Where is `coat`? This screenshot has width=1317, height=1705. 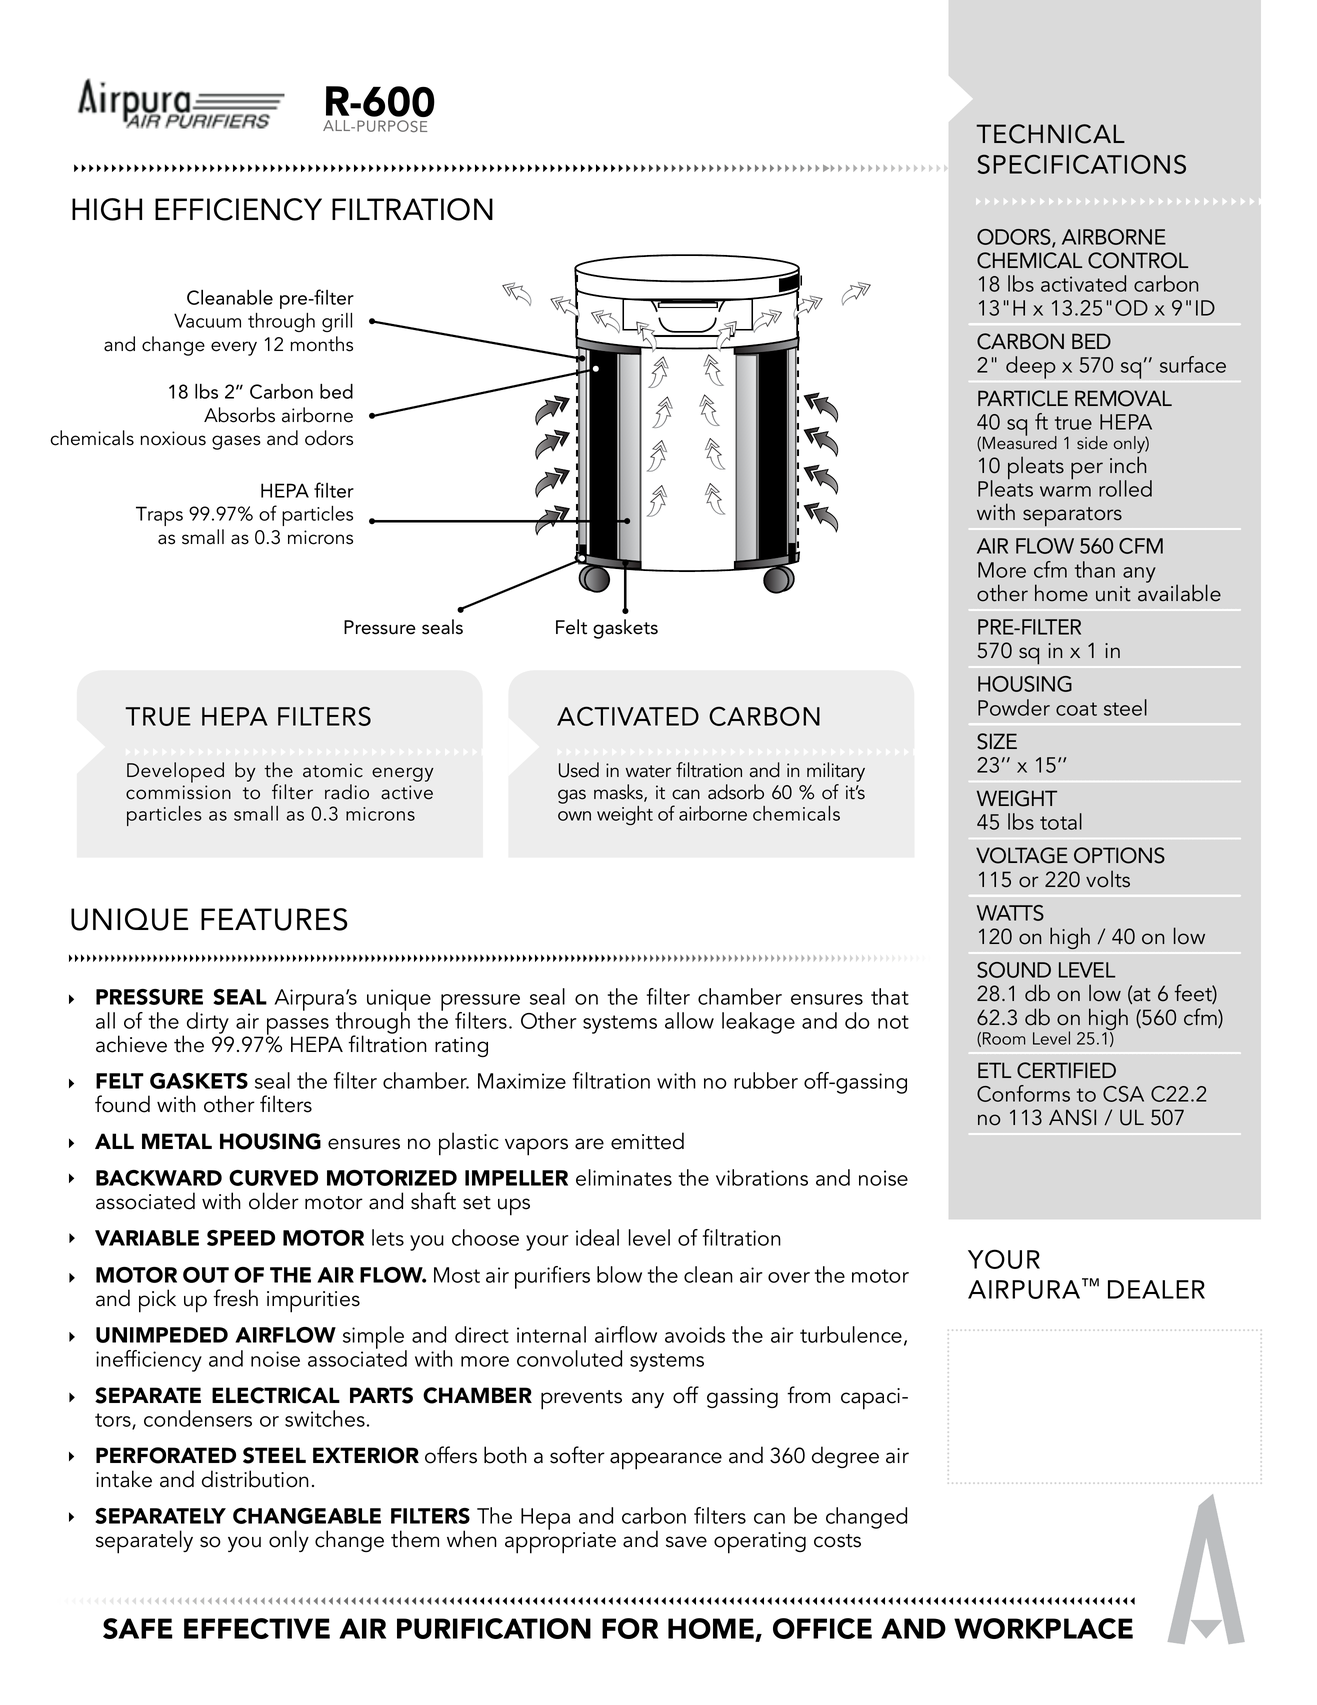
coat is located at coordinates (1076, 709).
